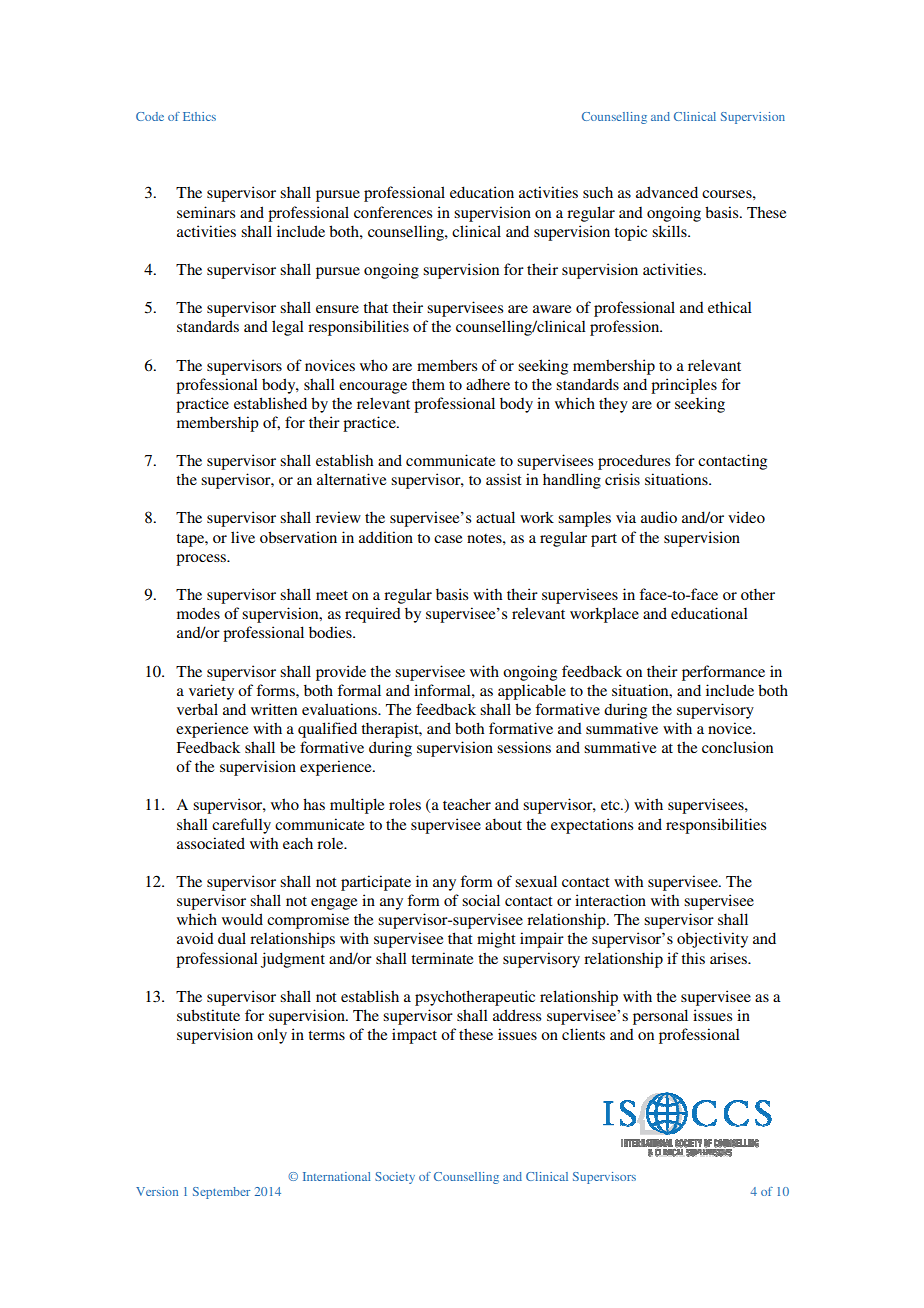 The image size is (924, 1308). I want to click on advanced, so click(667, 192).
